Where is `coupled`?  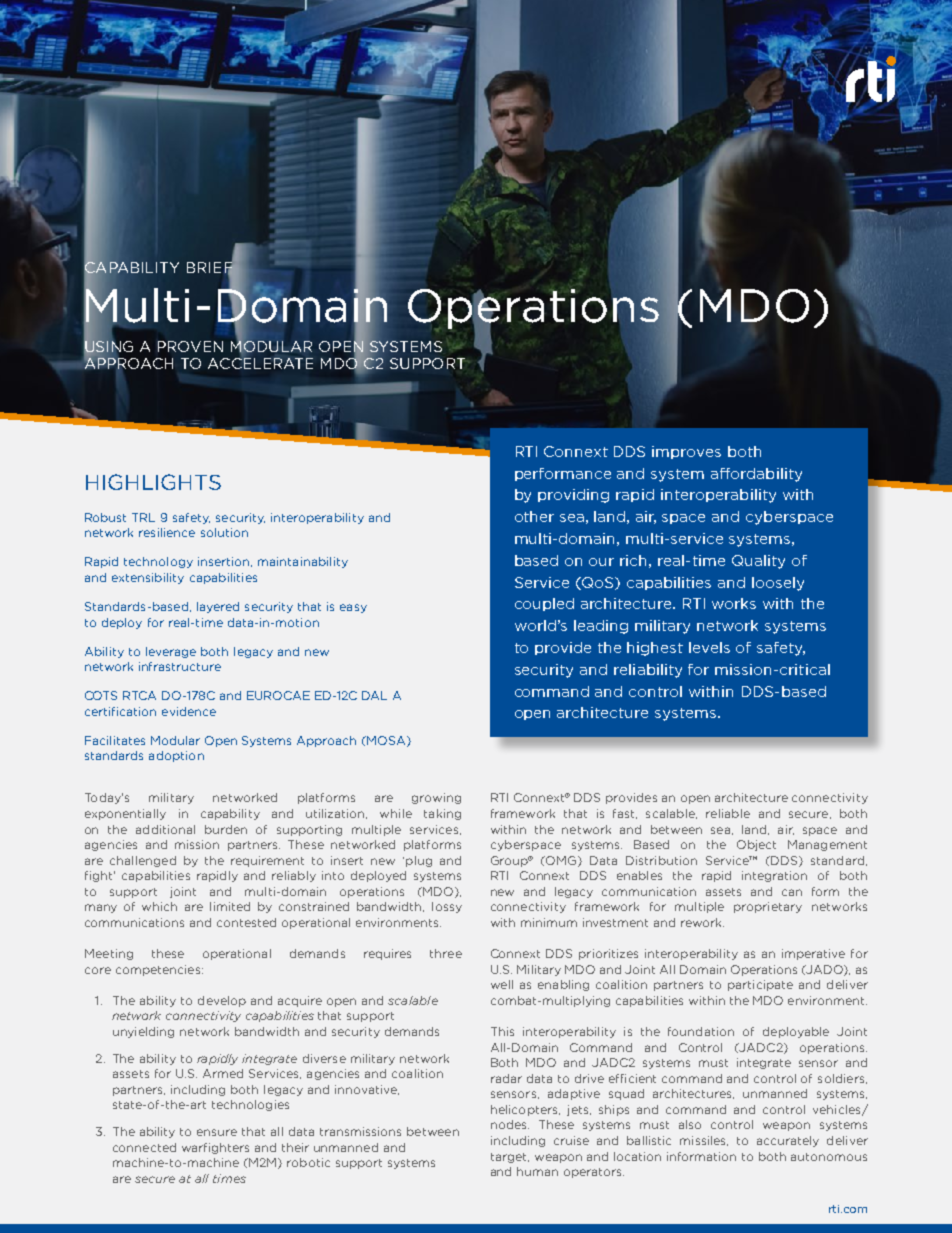
coupled is located at coordinates (544, 604).
